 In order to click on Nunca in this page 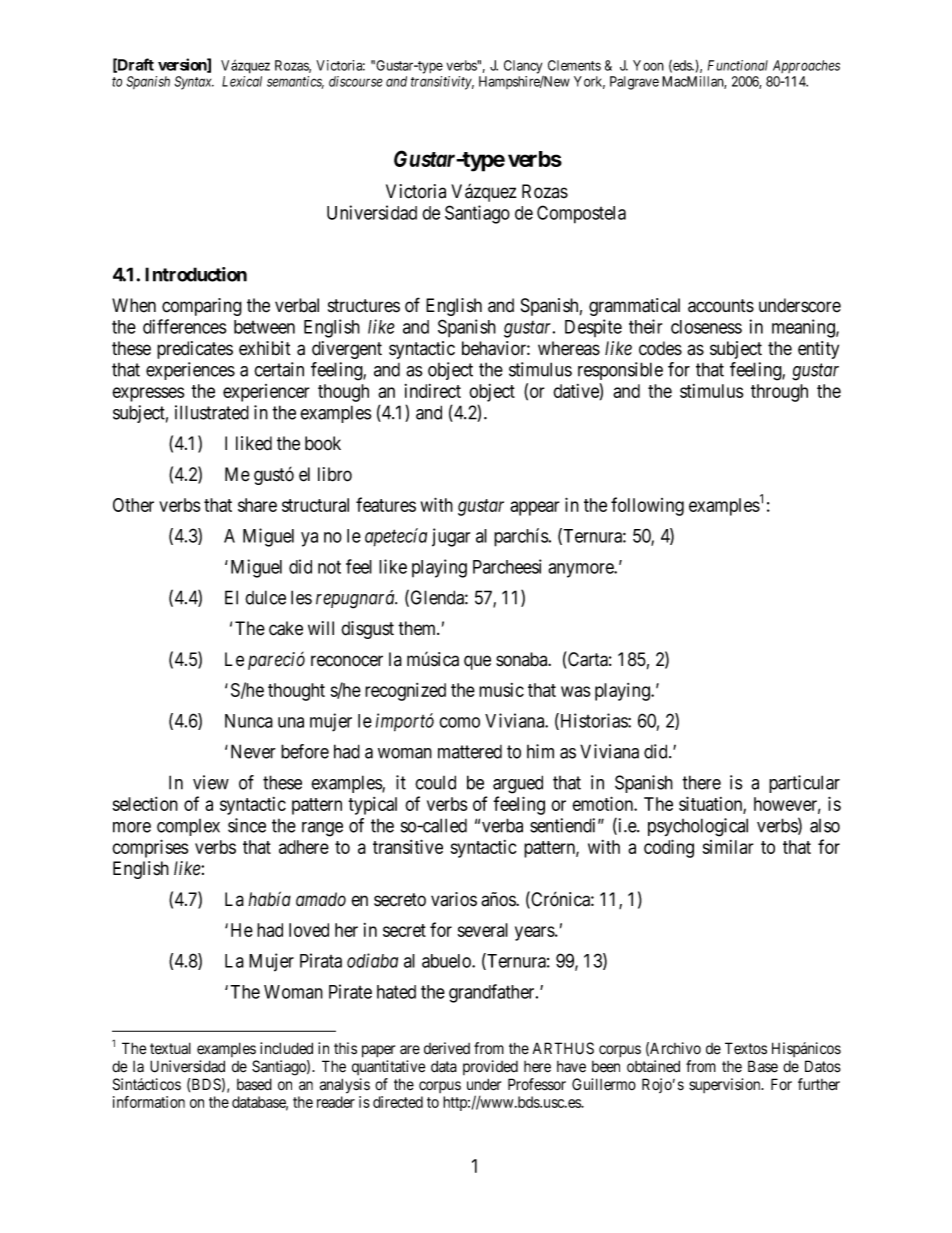, I will do `click(249, 721)`.
